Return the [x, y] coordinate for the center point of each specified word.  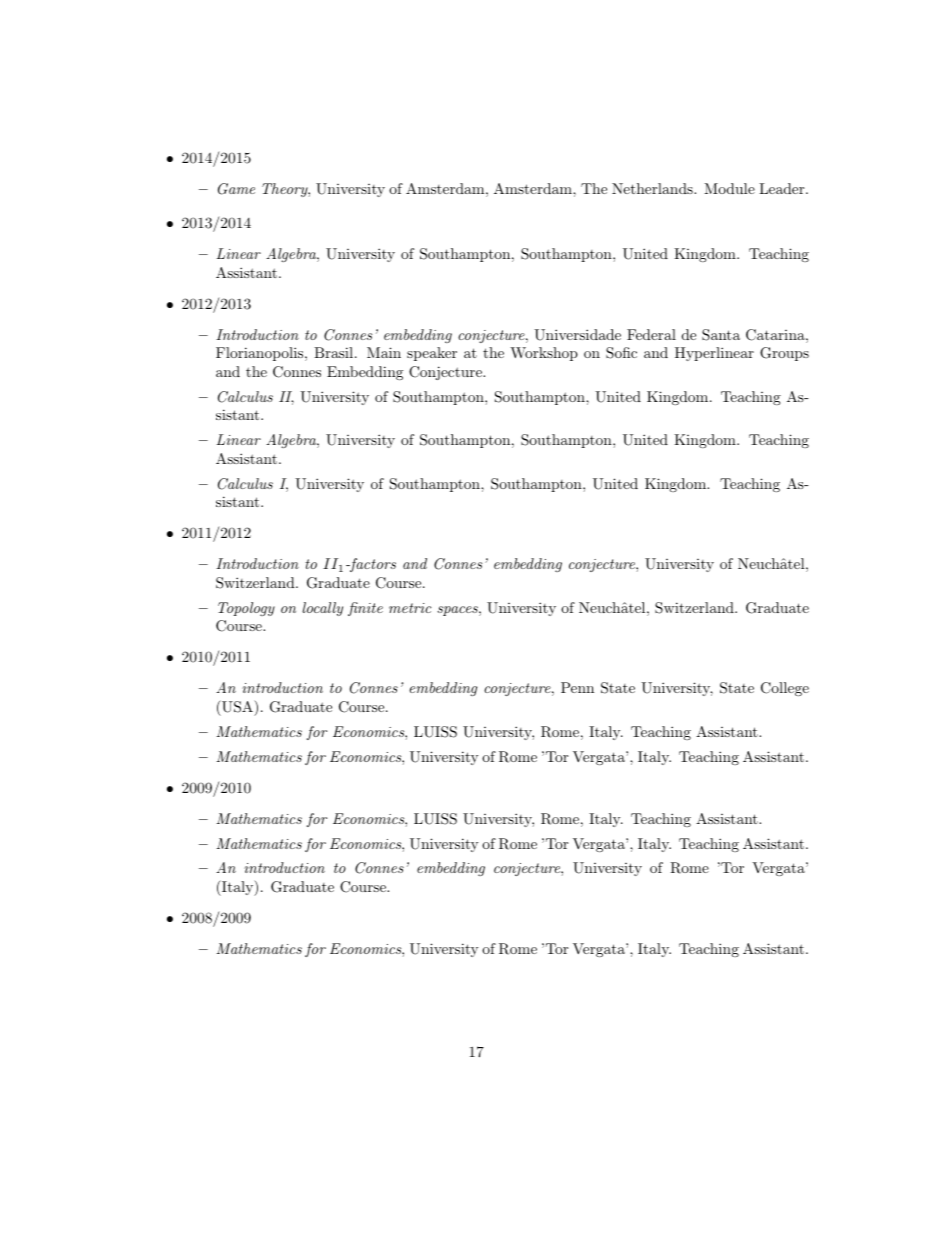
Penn [577, 687]
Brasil [335, 352]
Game [236, 189]
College [785, 689]
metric [410, 608]
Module [729, 188]
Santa [721, 335]
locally [322, 609]
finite [365, 609]
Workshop [544, 354]
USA [237, 706]
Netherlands [653, 188]
